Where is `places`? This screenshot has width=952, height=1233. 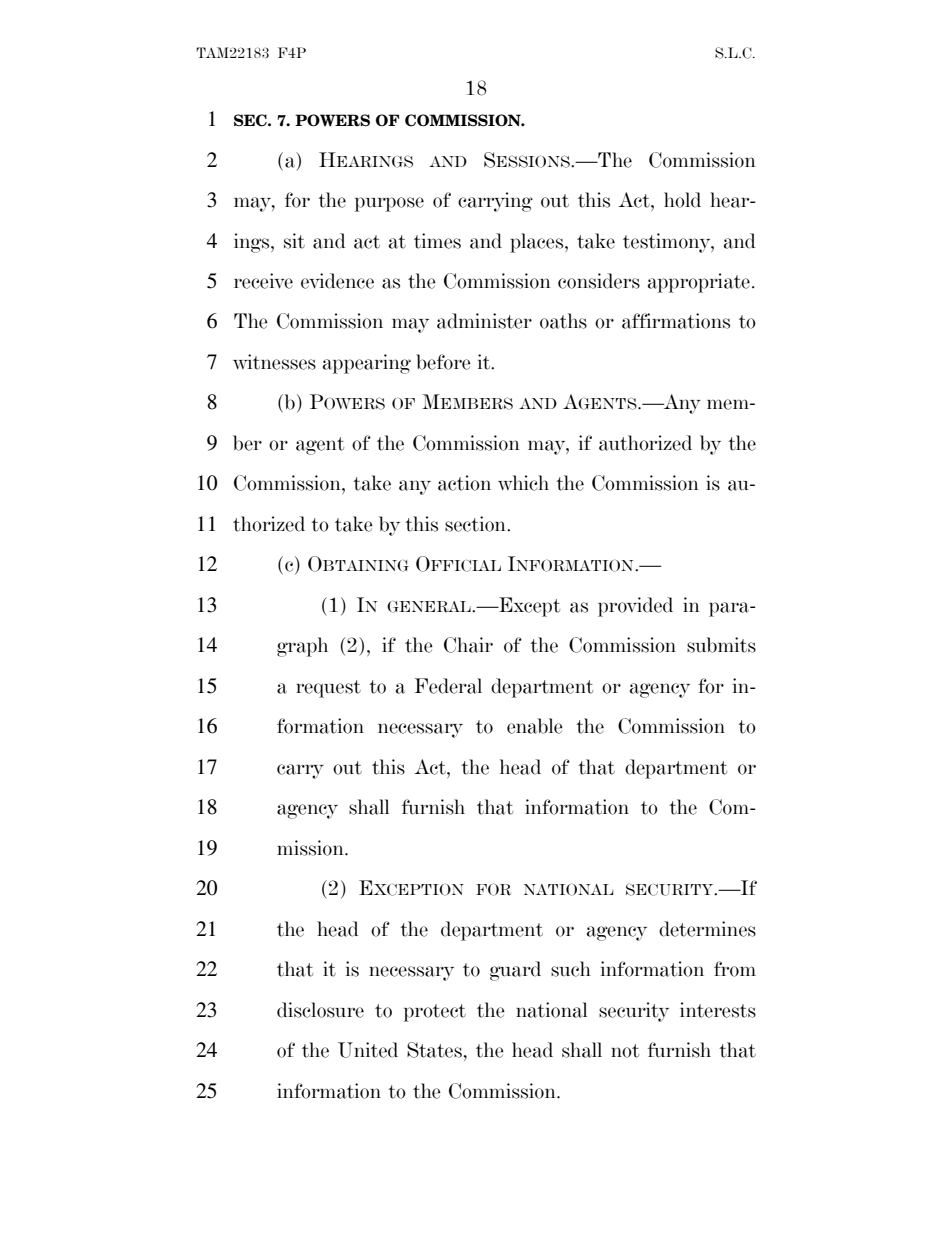
places is located at coordinates (538, 243).
